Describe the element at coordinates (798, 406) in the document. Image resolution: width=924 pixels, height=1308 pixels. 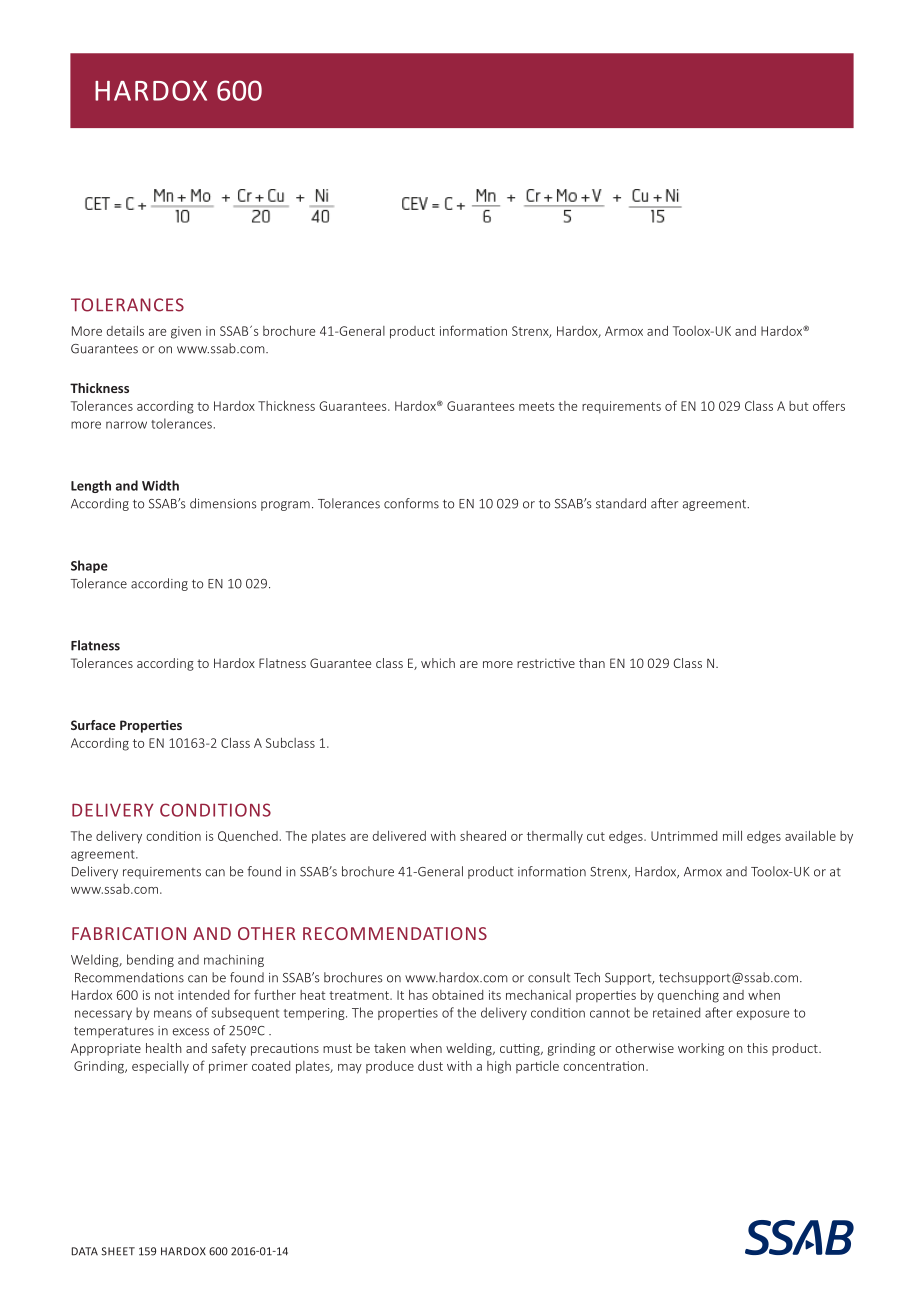
I see `but` at that location.
